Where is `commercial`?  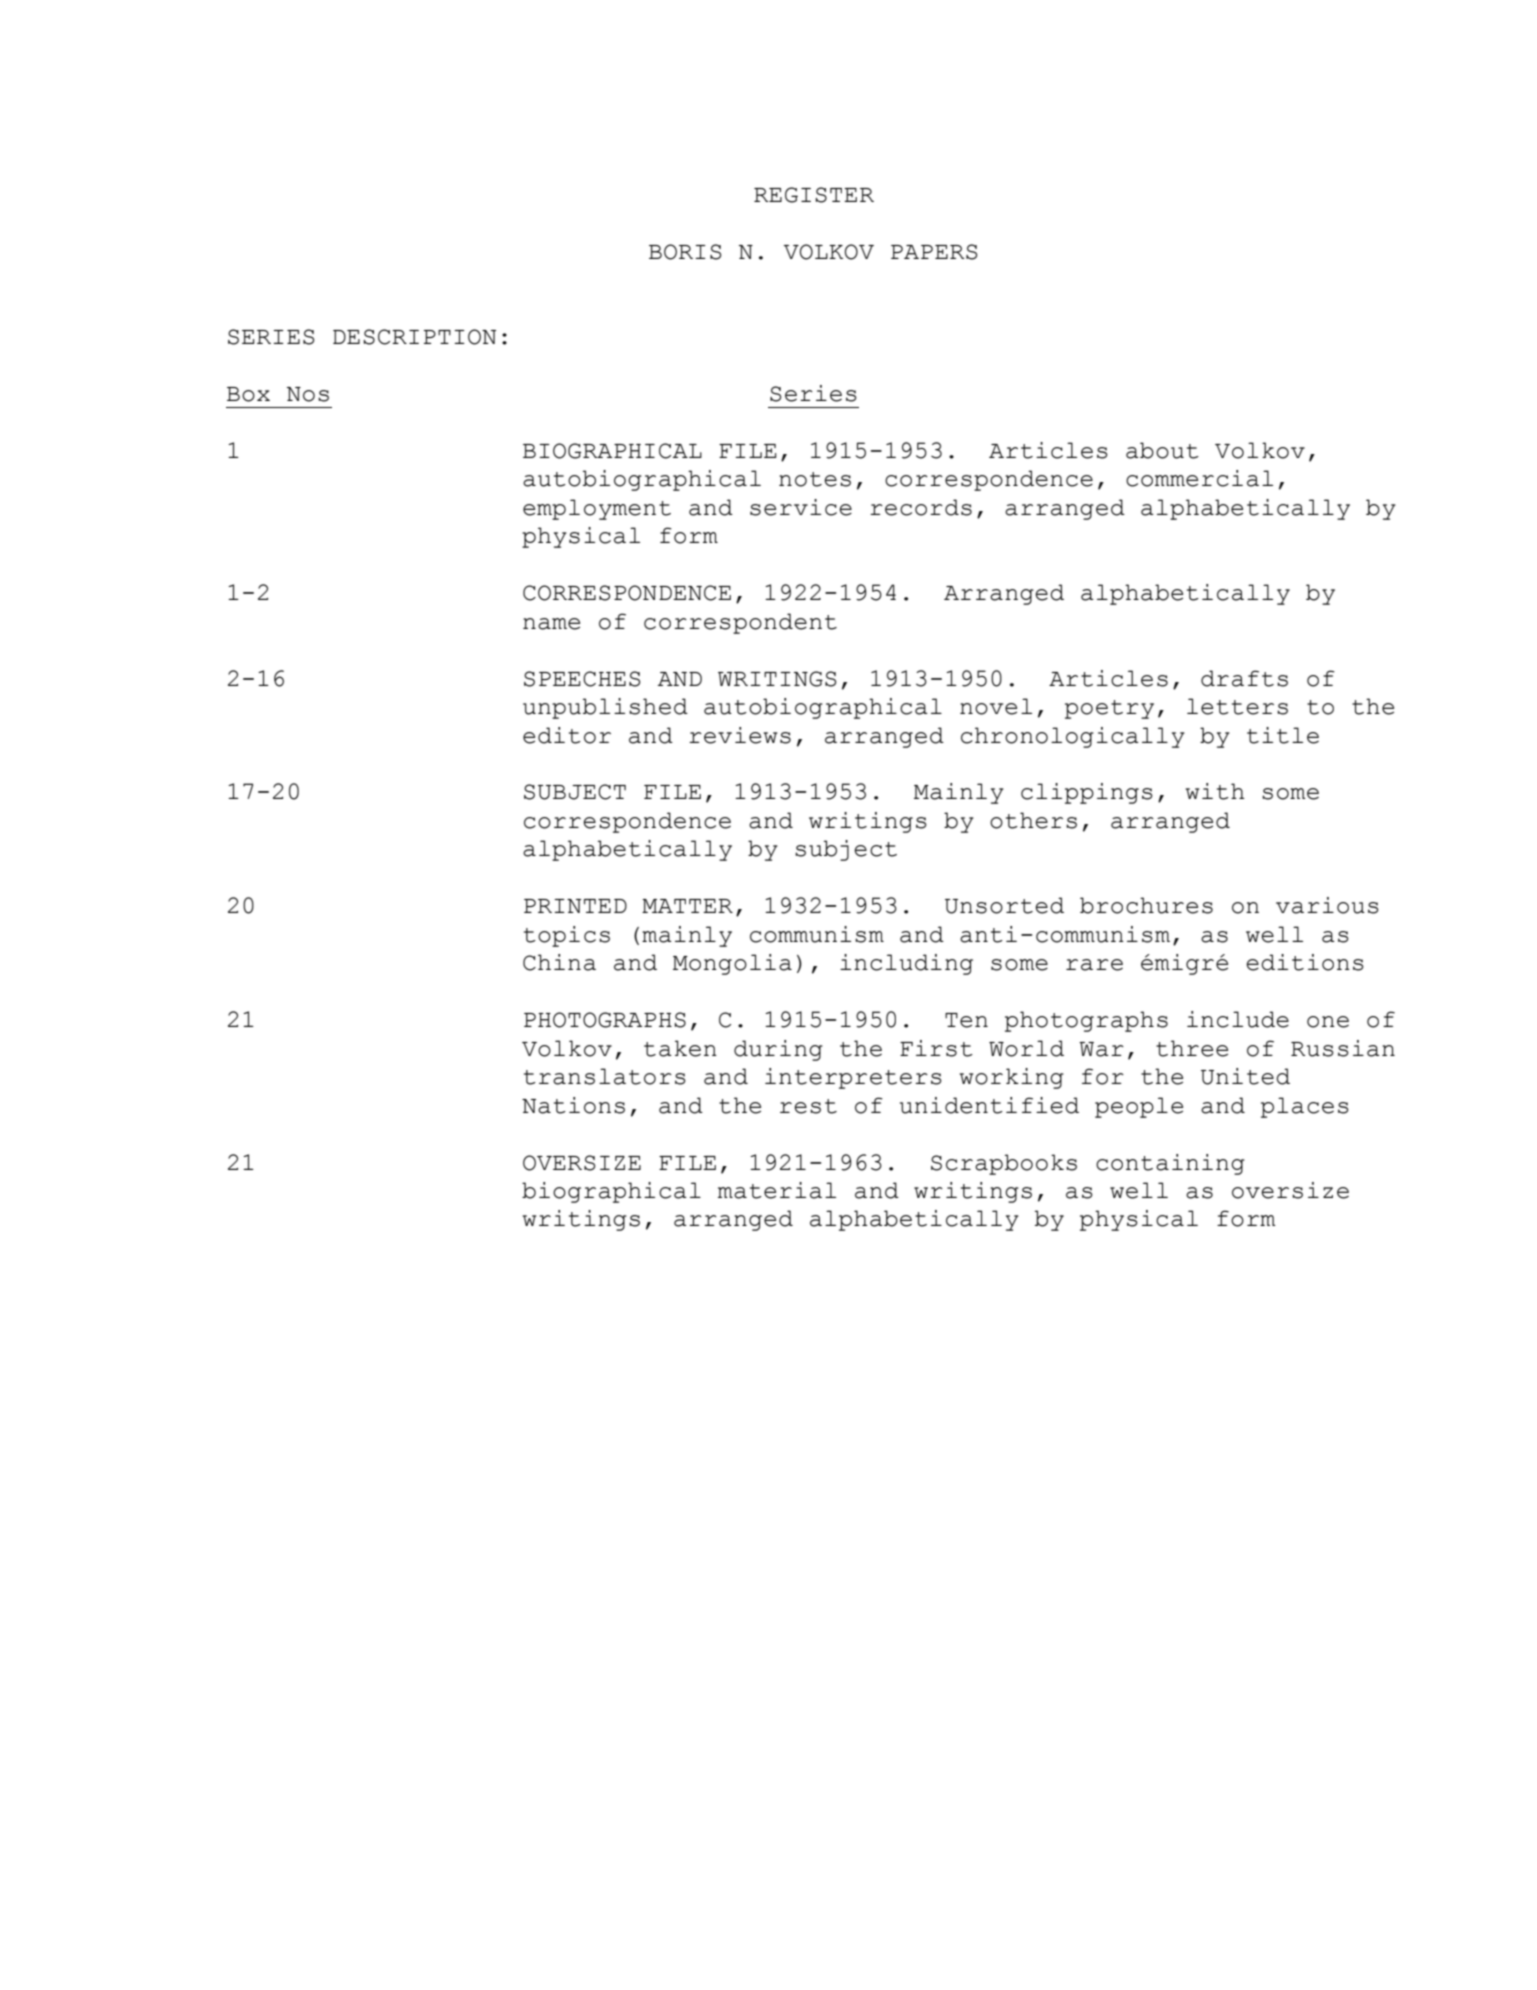
commercial is located at coordinates (1199, 478).
